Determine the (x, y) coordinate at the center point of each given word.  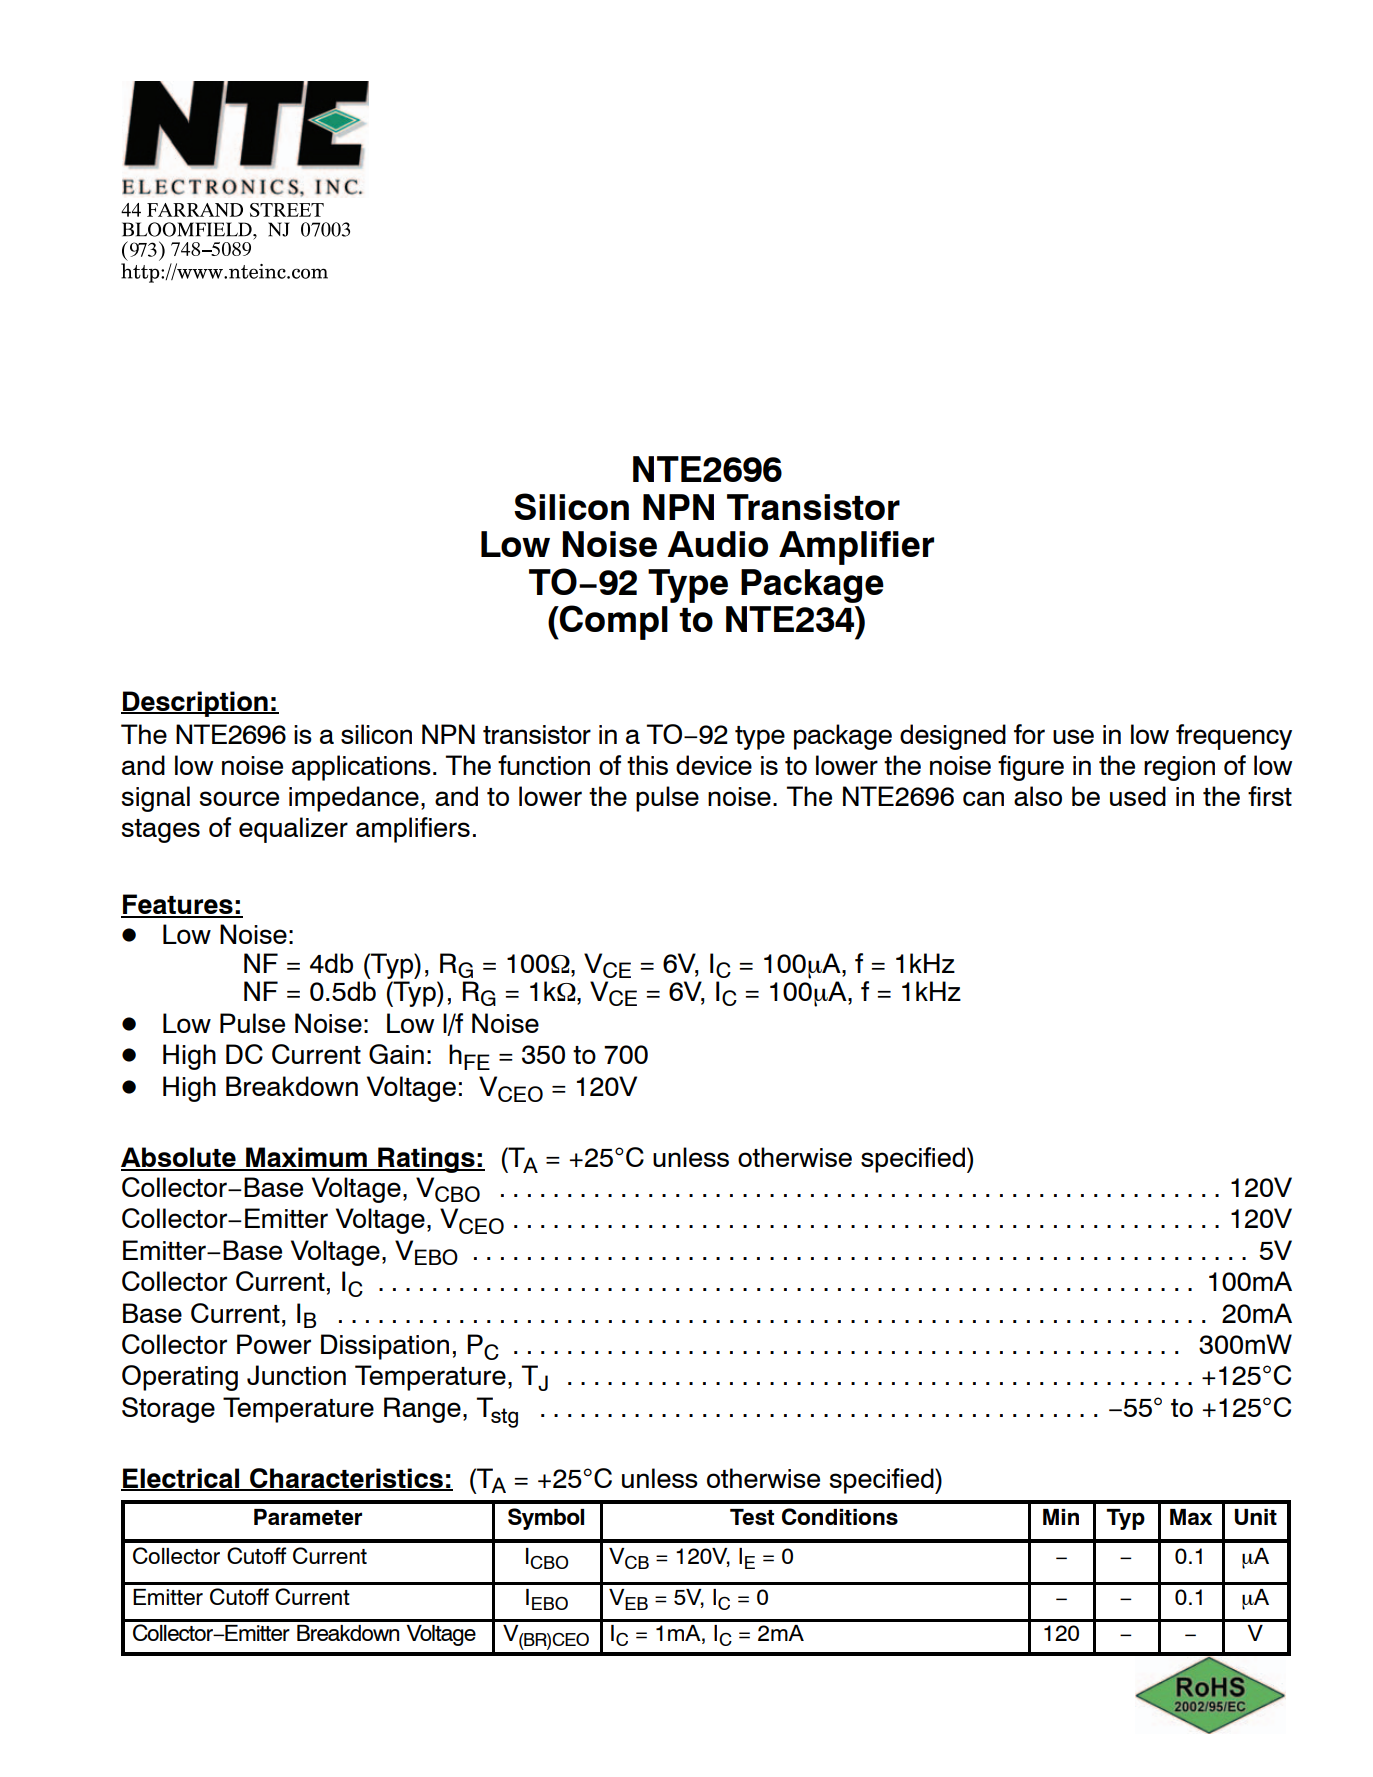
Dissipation (385, 1347)
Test (752, 1517)
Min (1061, 1517)
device (714, 765)
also (1038, 796)
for (1029, 734)
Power (274, 1344)
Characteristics (346, 1479)
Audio (717, 544)
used (1138, 796)
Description (195, 704)
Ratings (426, 1160)
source (239, 798)
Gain (396, 1054)
